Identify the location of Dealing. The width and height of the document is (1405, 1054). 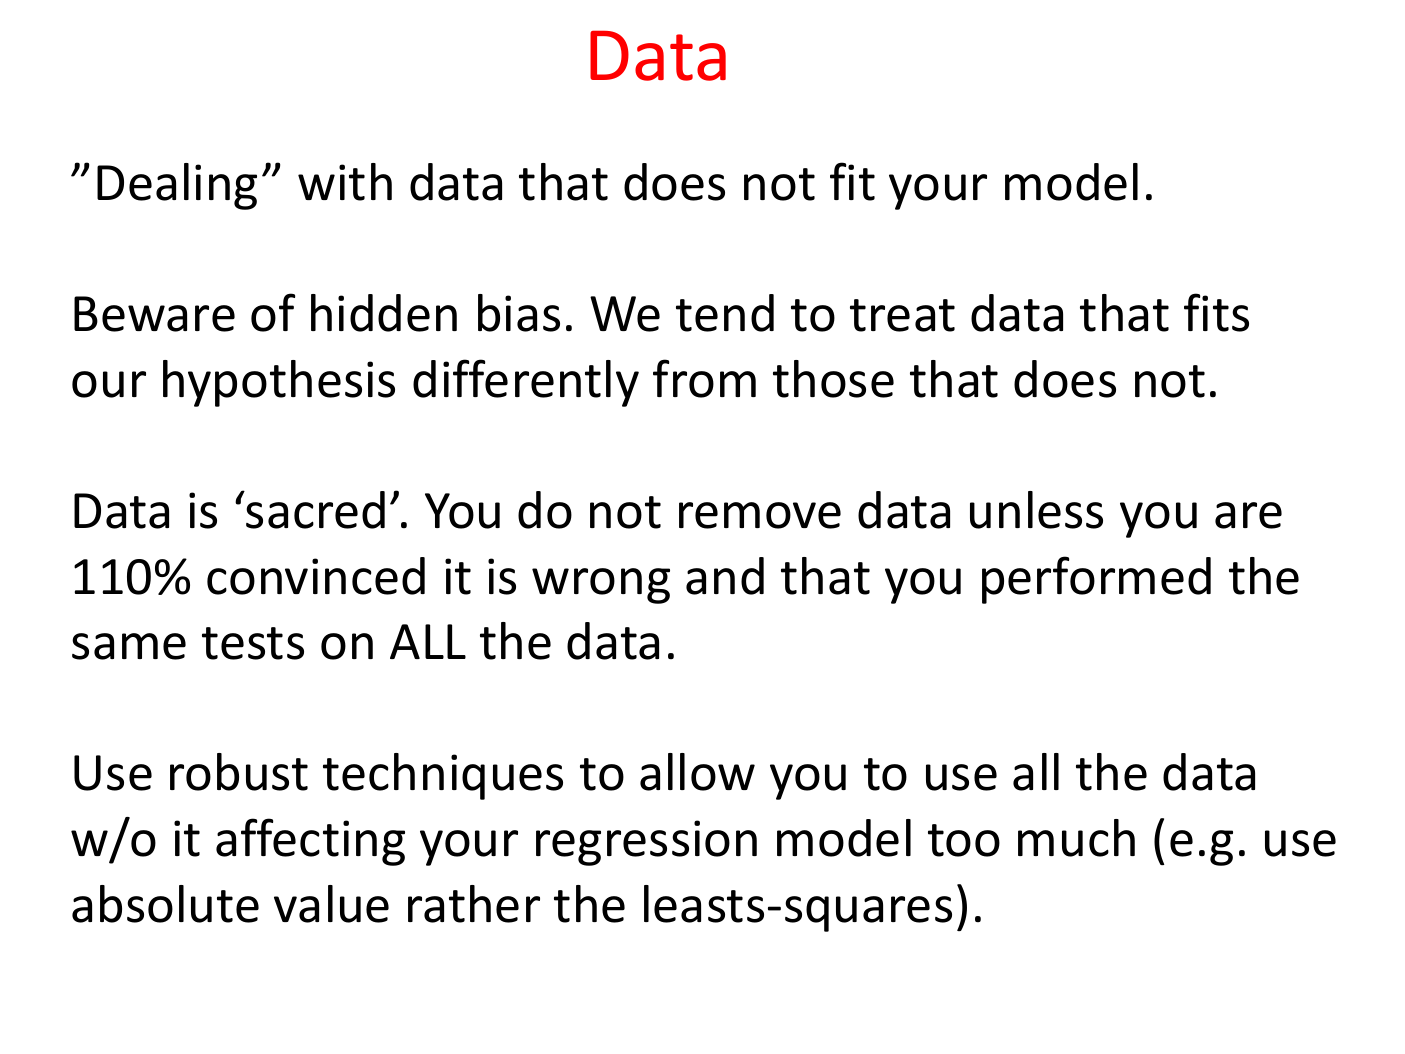
(177, 186).
